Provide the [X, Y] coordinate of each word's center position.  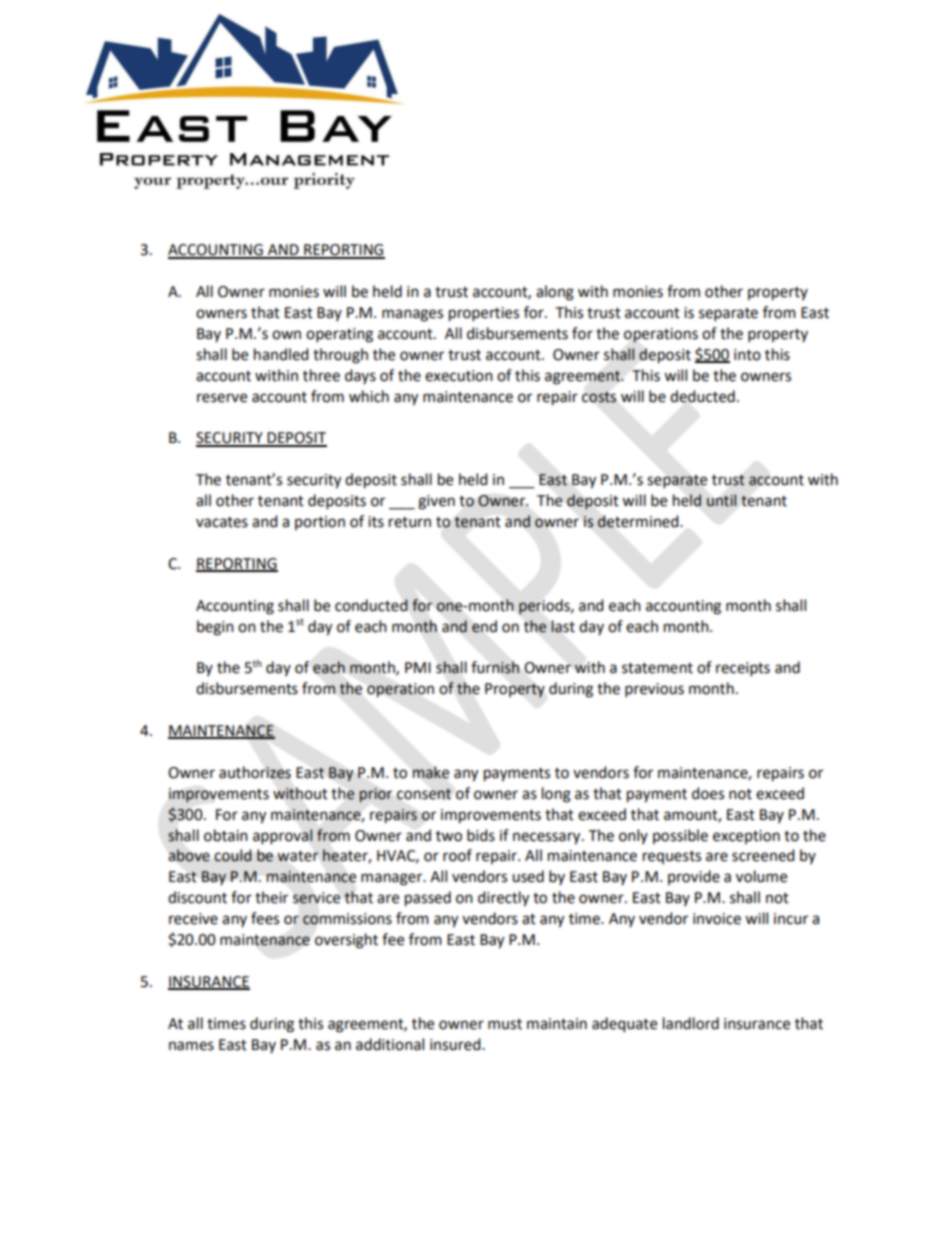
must [505, 1024]
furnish [495, 667]
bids [481, 835]
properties [484, 314]
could [233, 855]
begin [215, 628]
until [721, 500]
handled [281, 354]
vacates [222, 522]
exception [746, 837]
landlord [691, 1023]
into [747, 355]
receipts [743, 669]
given [436, 502]
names [191, 1046]
